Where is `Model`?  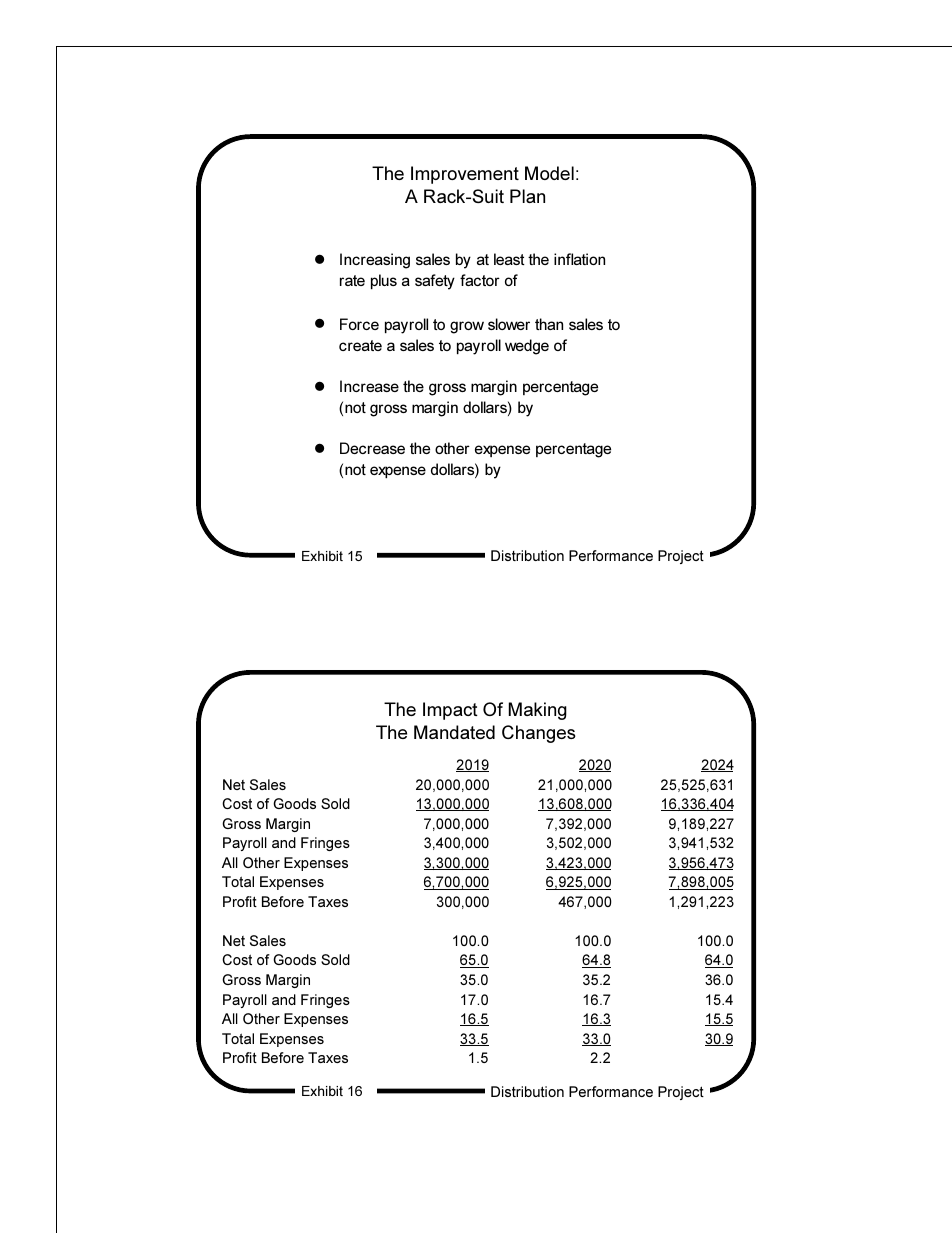
Model is located at coordinates (549, 173).
